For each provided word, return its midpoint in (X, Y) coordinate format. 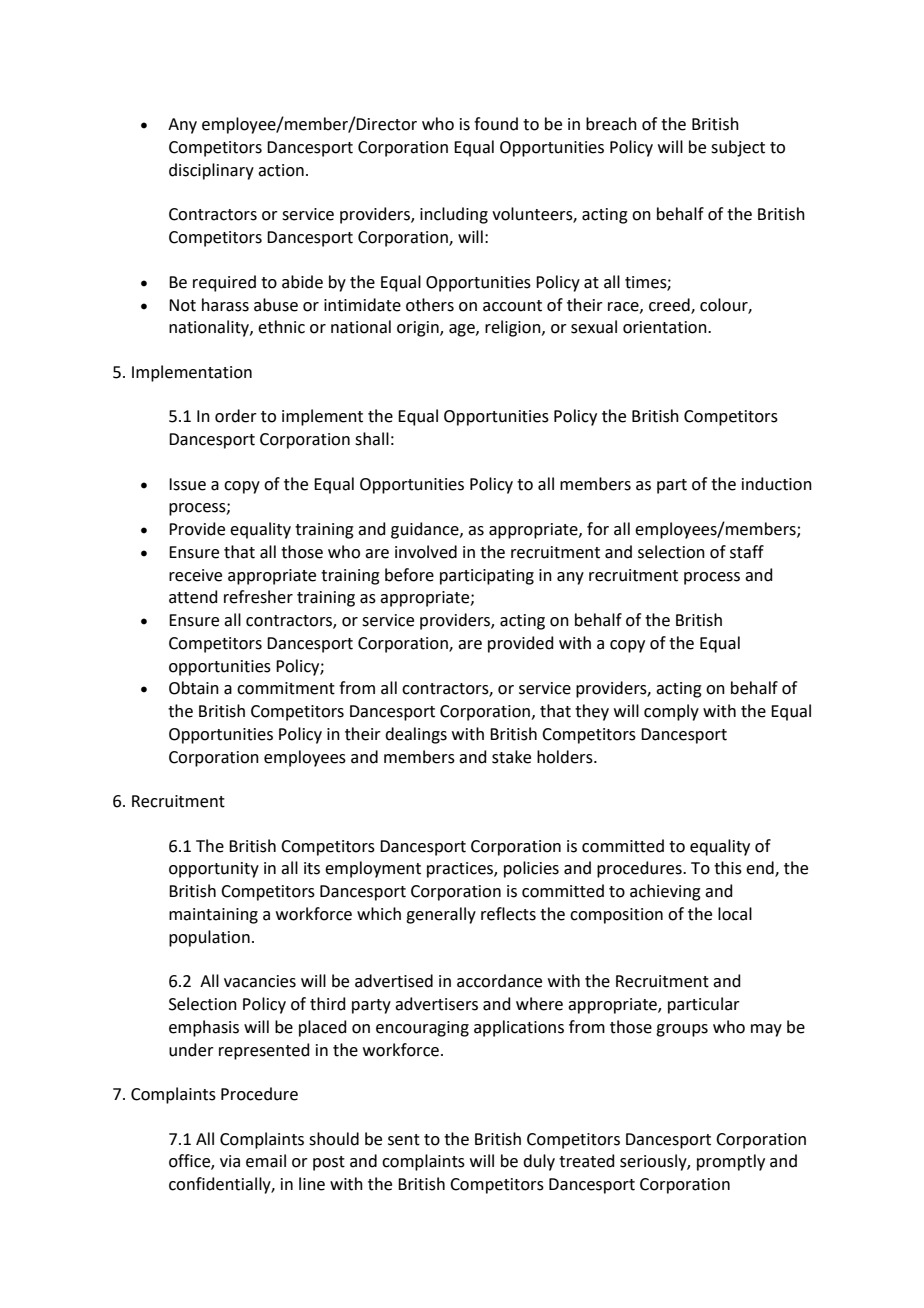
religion (514, 328)
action (281, 170)
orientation (666, 327)
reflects (508, 914)
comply (671, 712)
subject (738, 148)
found (496, 124)
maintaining (213, 916)
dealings (416, 735)
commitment (286, 688)
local (735, 914)
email (266, 1161)
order (236, 416)
